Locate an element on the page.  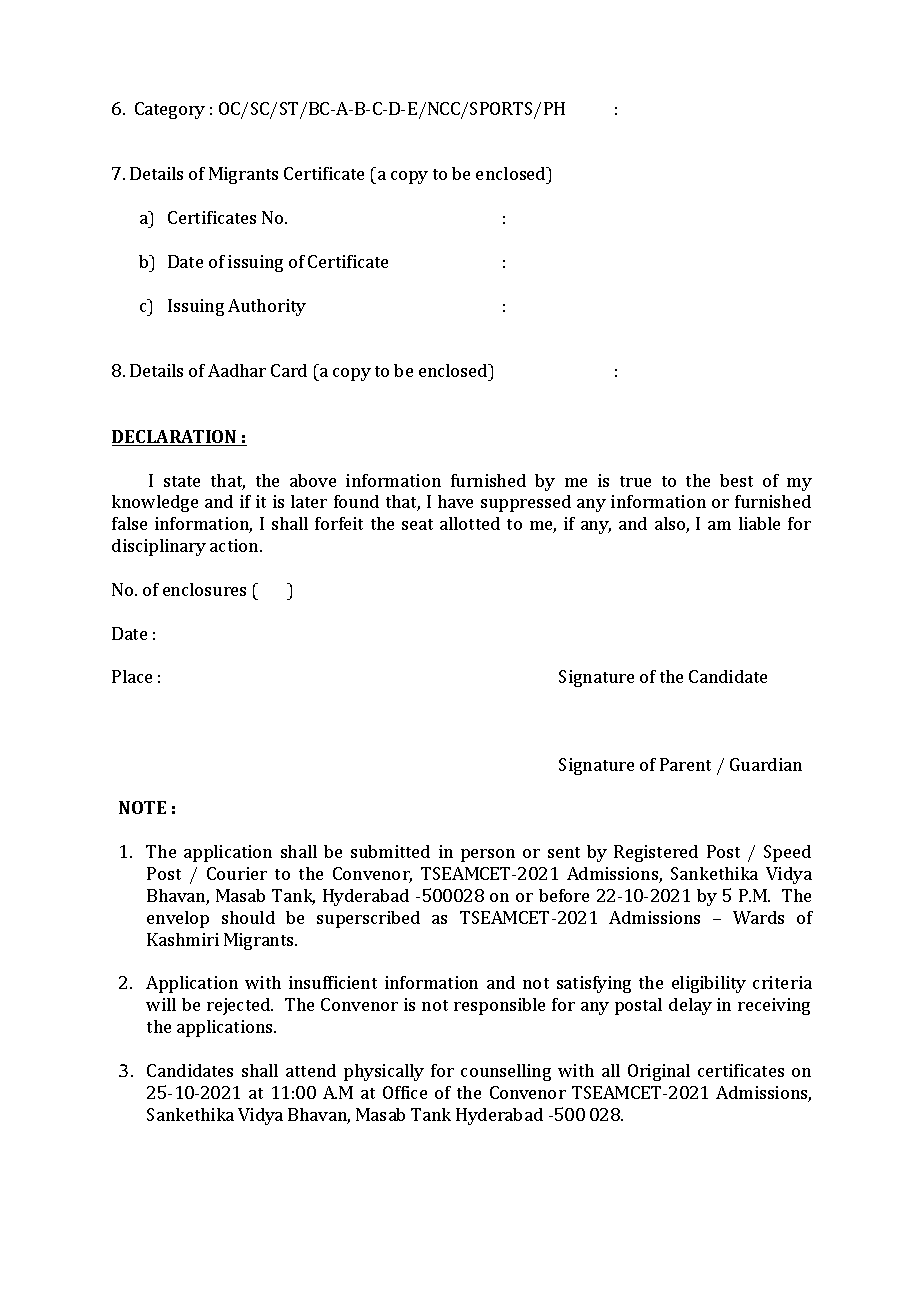
have is located at coordinates (455, 501).
